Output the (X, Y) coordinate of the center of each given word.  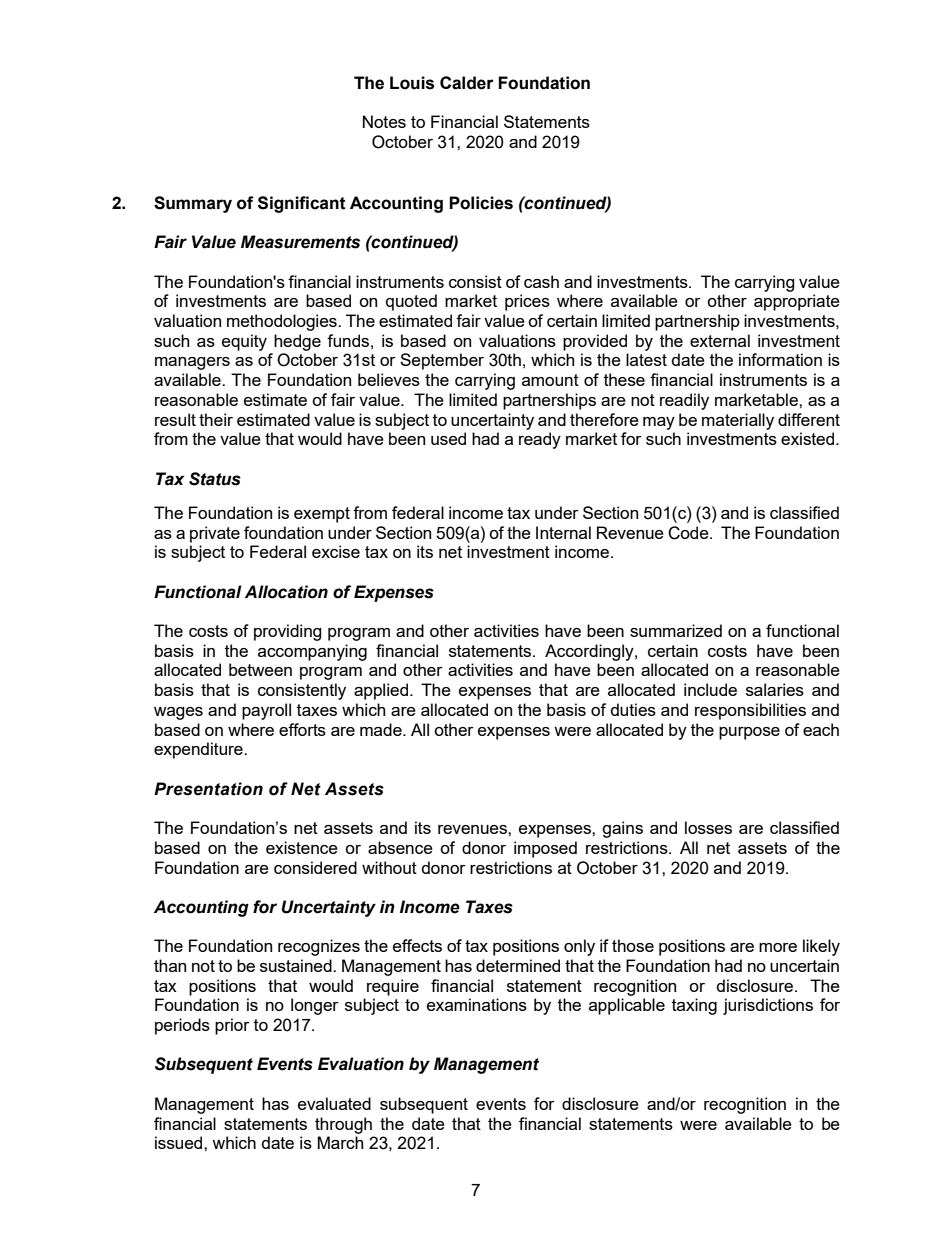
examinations (477, 1004)
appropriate (797, 302)
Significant (302, 204)
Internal (563, 532)
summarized (676, 630)
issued (180, 1142)
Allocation (286, 592)
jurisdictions (768, 1006)
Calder (467, 83)
